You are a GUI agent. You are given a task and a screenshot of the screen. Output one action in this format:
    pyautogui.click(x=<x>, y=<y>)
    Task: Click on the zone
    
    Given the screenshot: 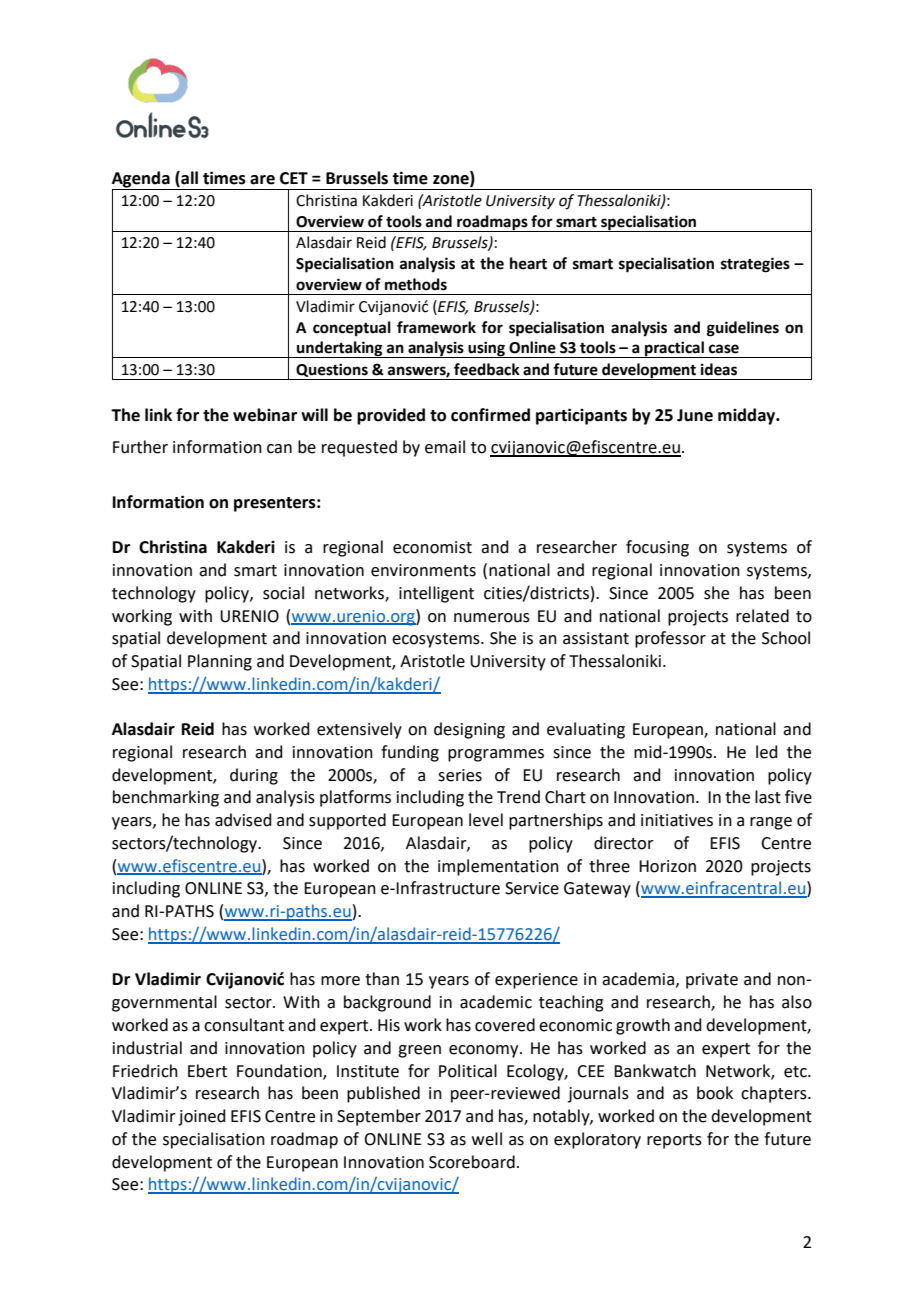 What is the action you would take?
    pyautogui.click(x=452, y=179)
